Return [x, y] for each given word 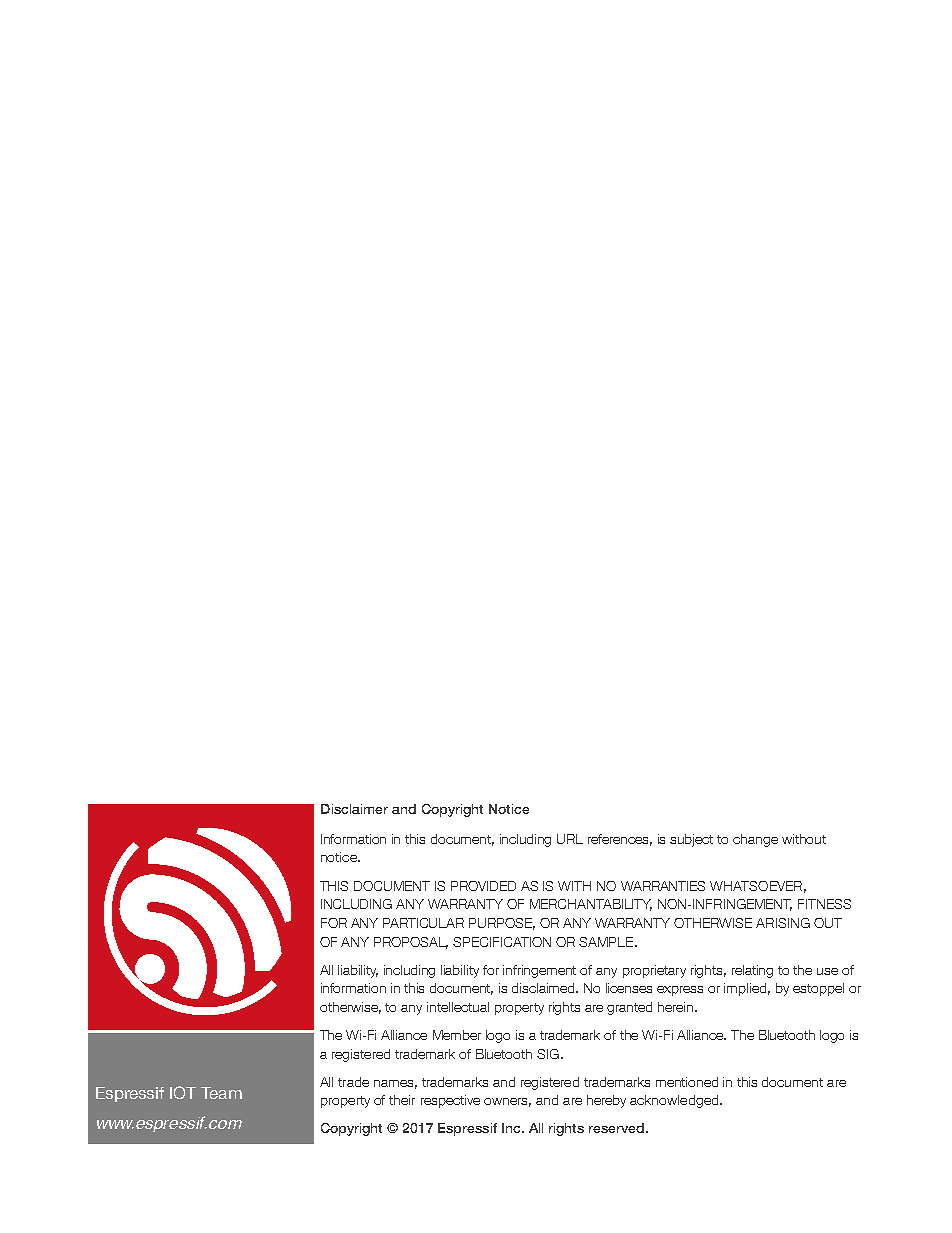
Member [457, 1035]
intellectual [458, 1007]
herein [677, 1007]
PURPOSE [502, 924]
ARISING [783, 923]
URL [570, 839]
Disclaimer [354, 809]
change [755, 840]
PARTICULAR [423, 923]
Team [221, 1093]
